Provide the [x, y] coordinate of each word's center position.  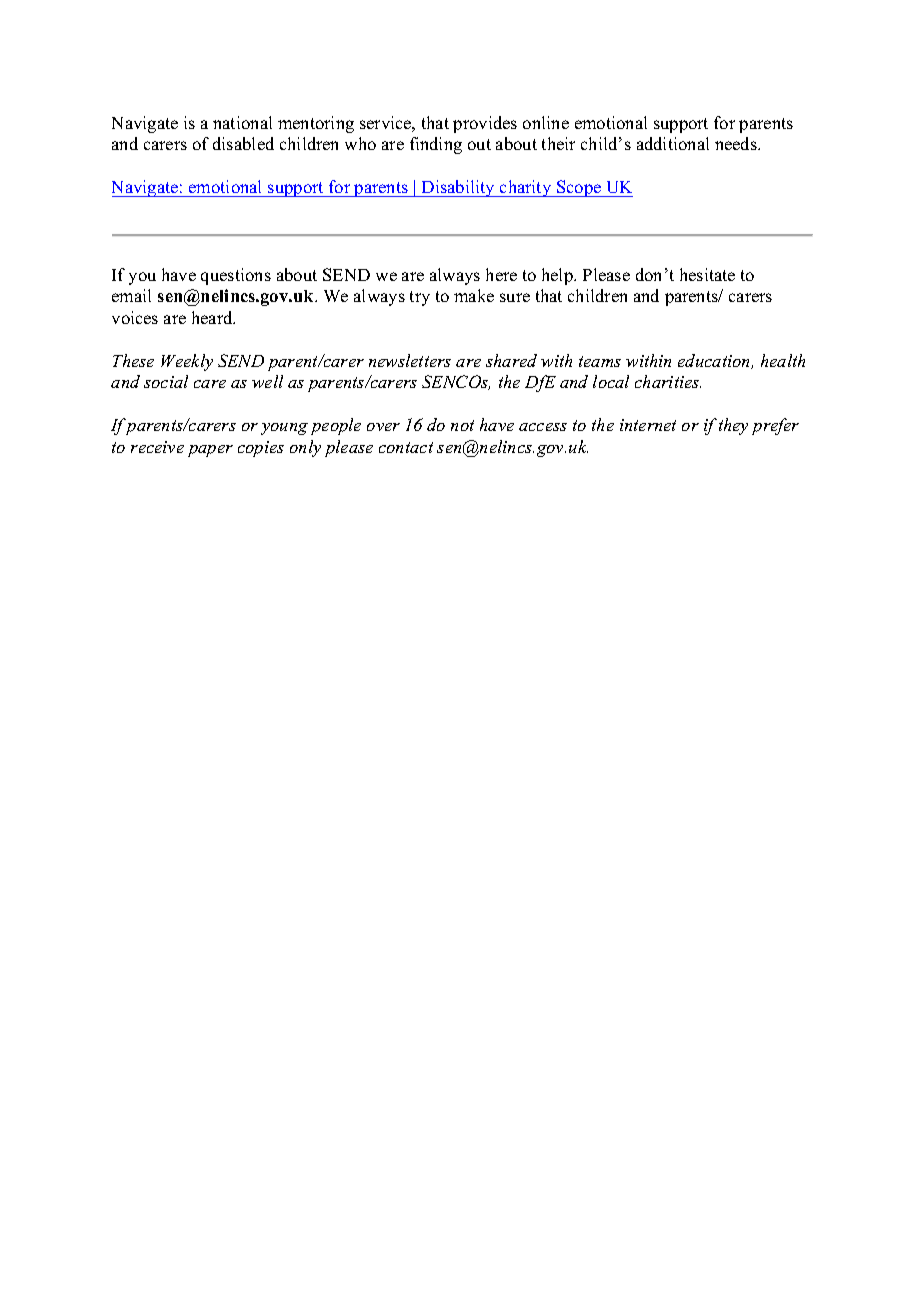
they [733, 426]
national [242, 122]
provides [485, 124]
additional [673, 143]
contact [406, 447]
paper [210, 451]
